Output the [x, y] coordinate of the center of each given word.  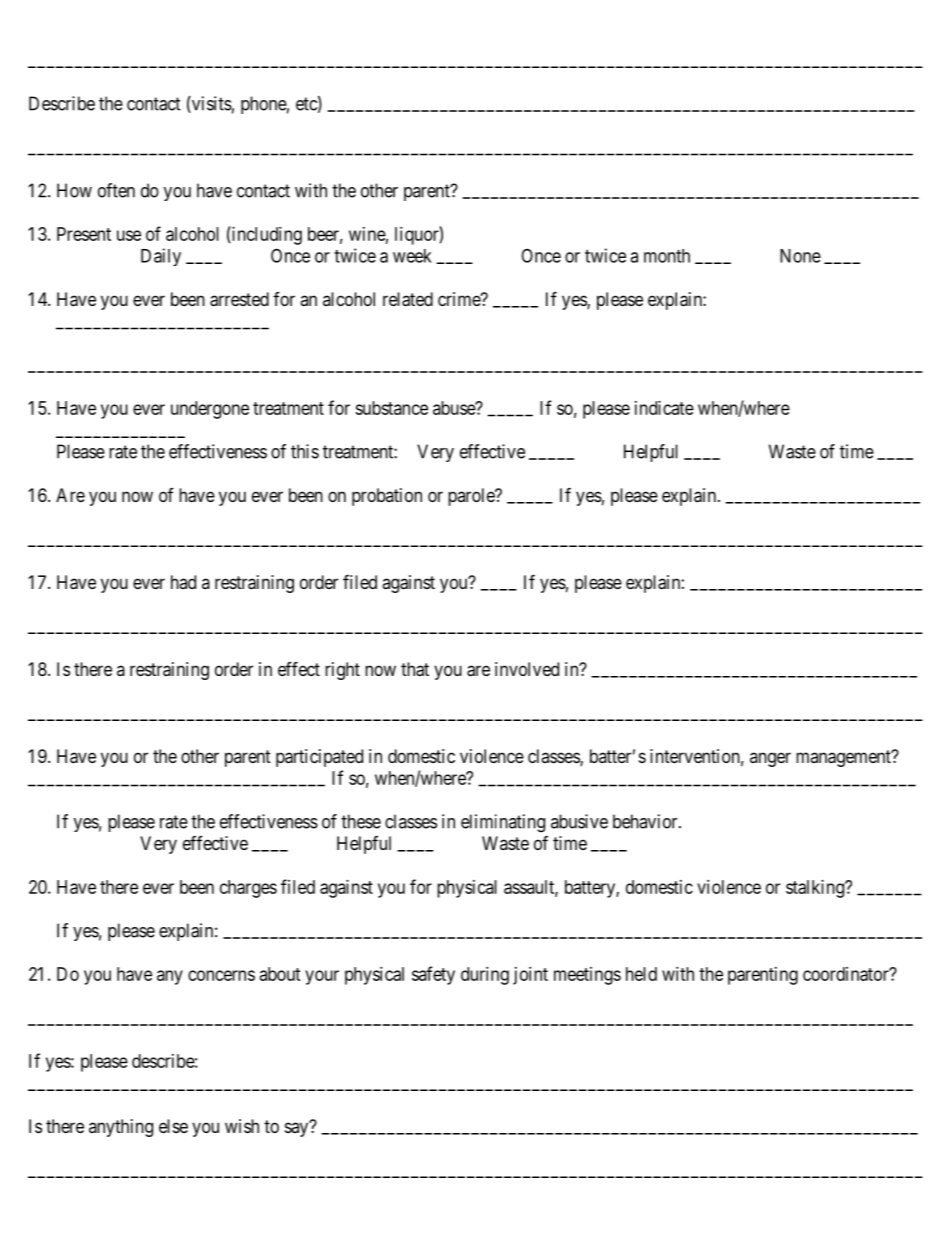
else [173, 1126]
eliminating [503, 823]
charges [248, 889]
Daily [161, 257]
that [415, 669]
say [298, 1129]
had [183, 582]
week [412, 256]
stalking [816, 889]
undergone [210, 410]
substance [391, 408]
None [800, 256]
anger [770, 759]
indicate [664, 408]
